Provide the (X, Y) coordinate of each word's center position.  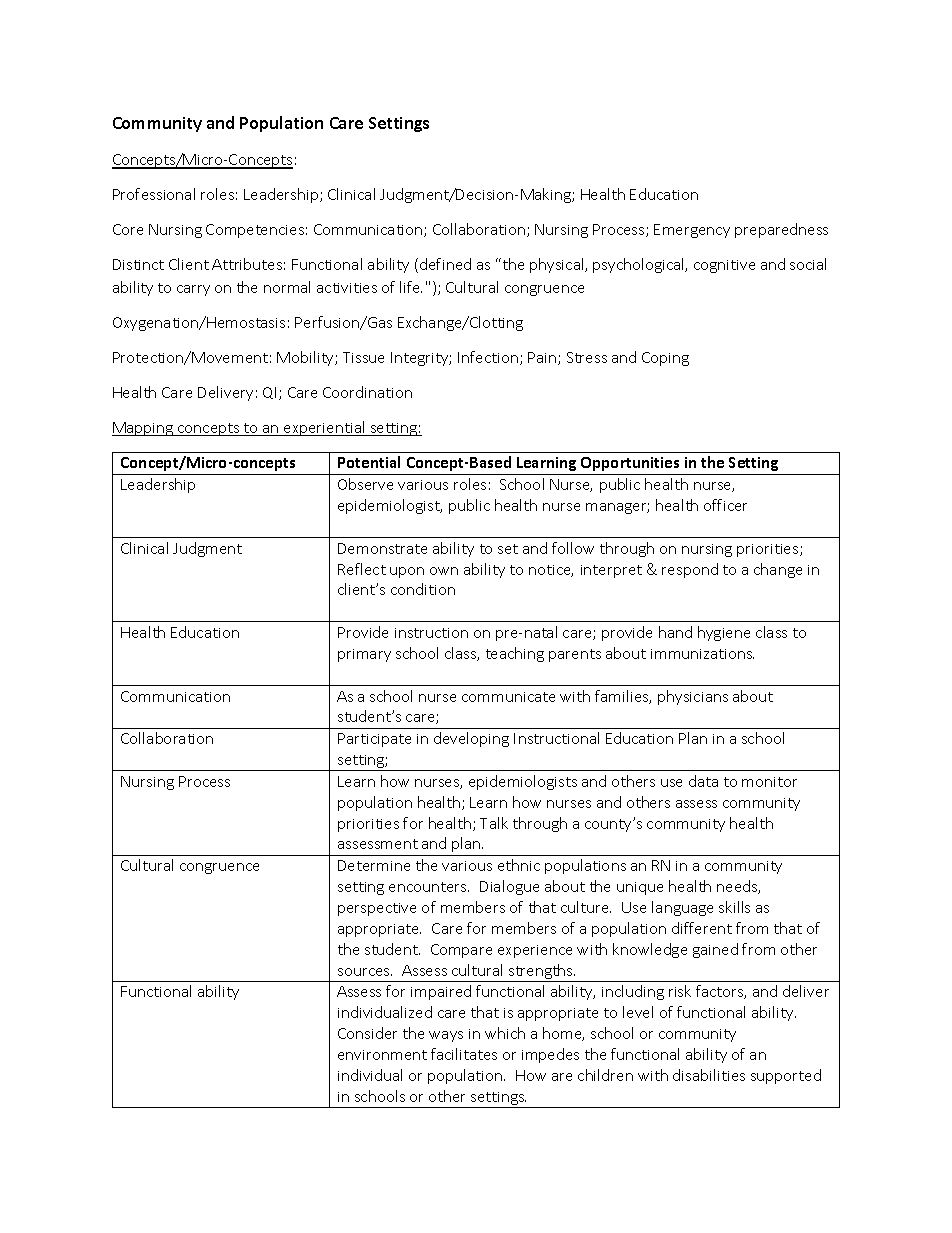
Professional (154, 194)
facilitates (464, 1054)
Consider (367, 1033)
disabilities (709, 1075)
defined (445, 264)
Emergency (692, 231)
